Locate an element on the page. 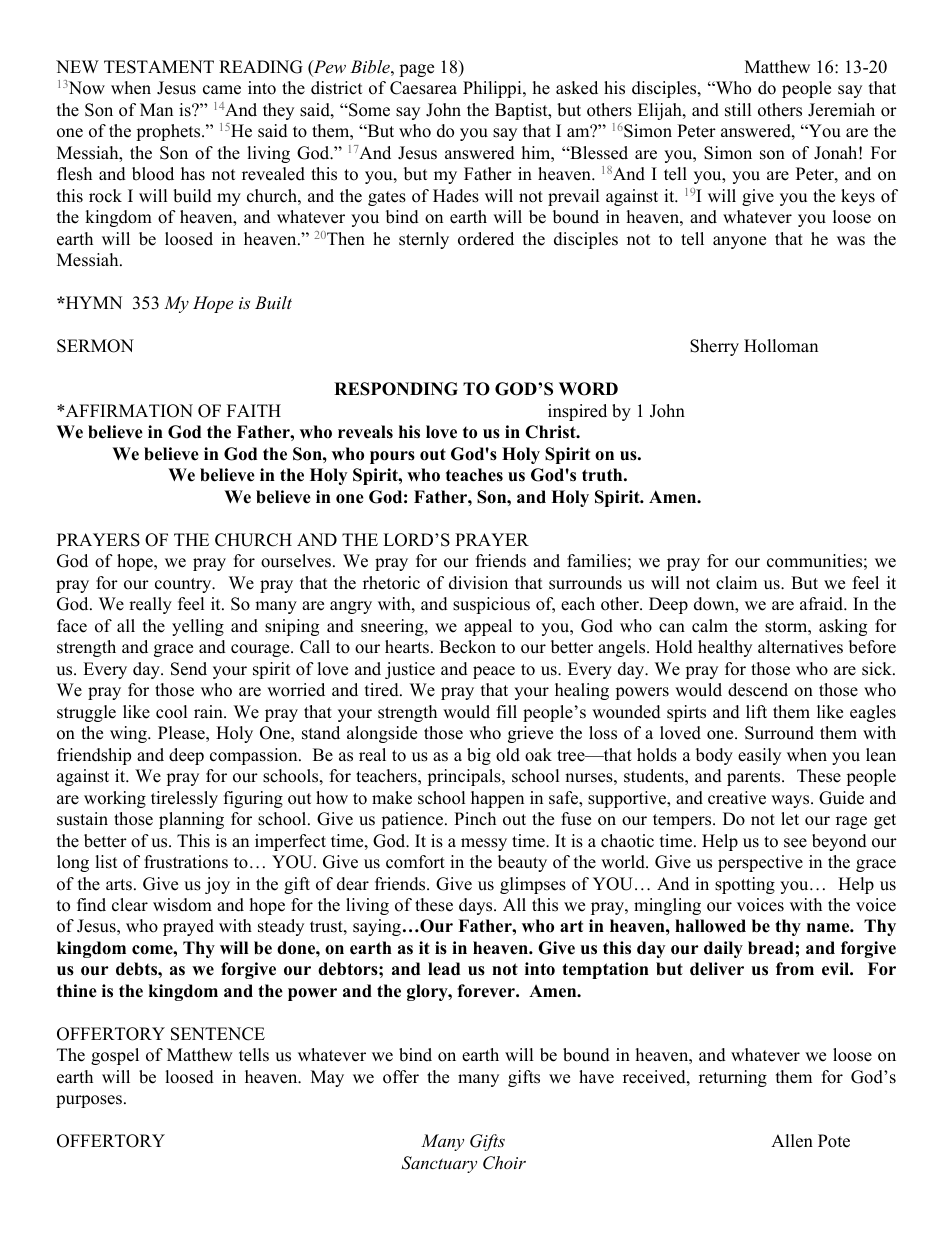 Image resolution: width=952 pixels, height=1233 pixels. principals is located at coordinates (465, 777).
